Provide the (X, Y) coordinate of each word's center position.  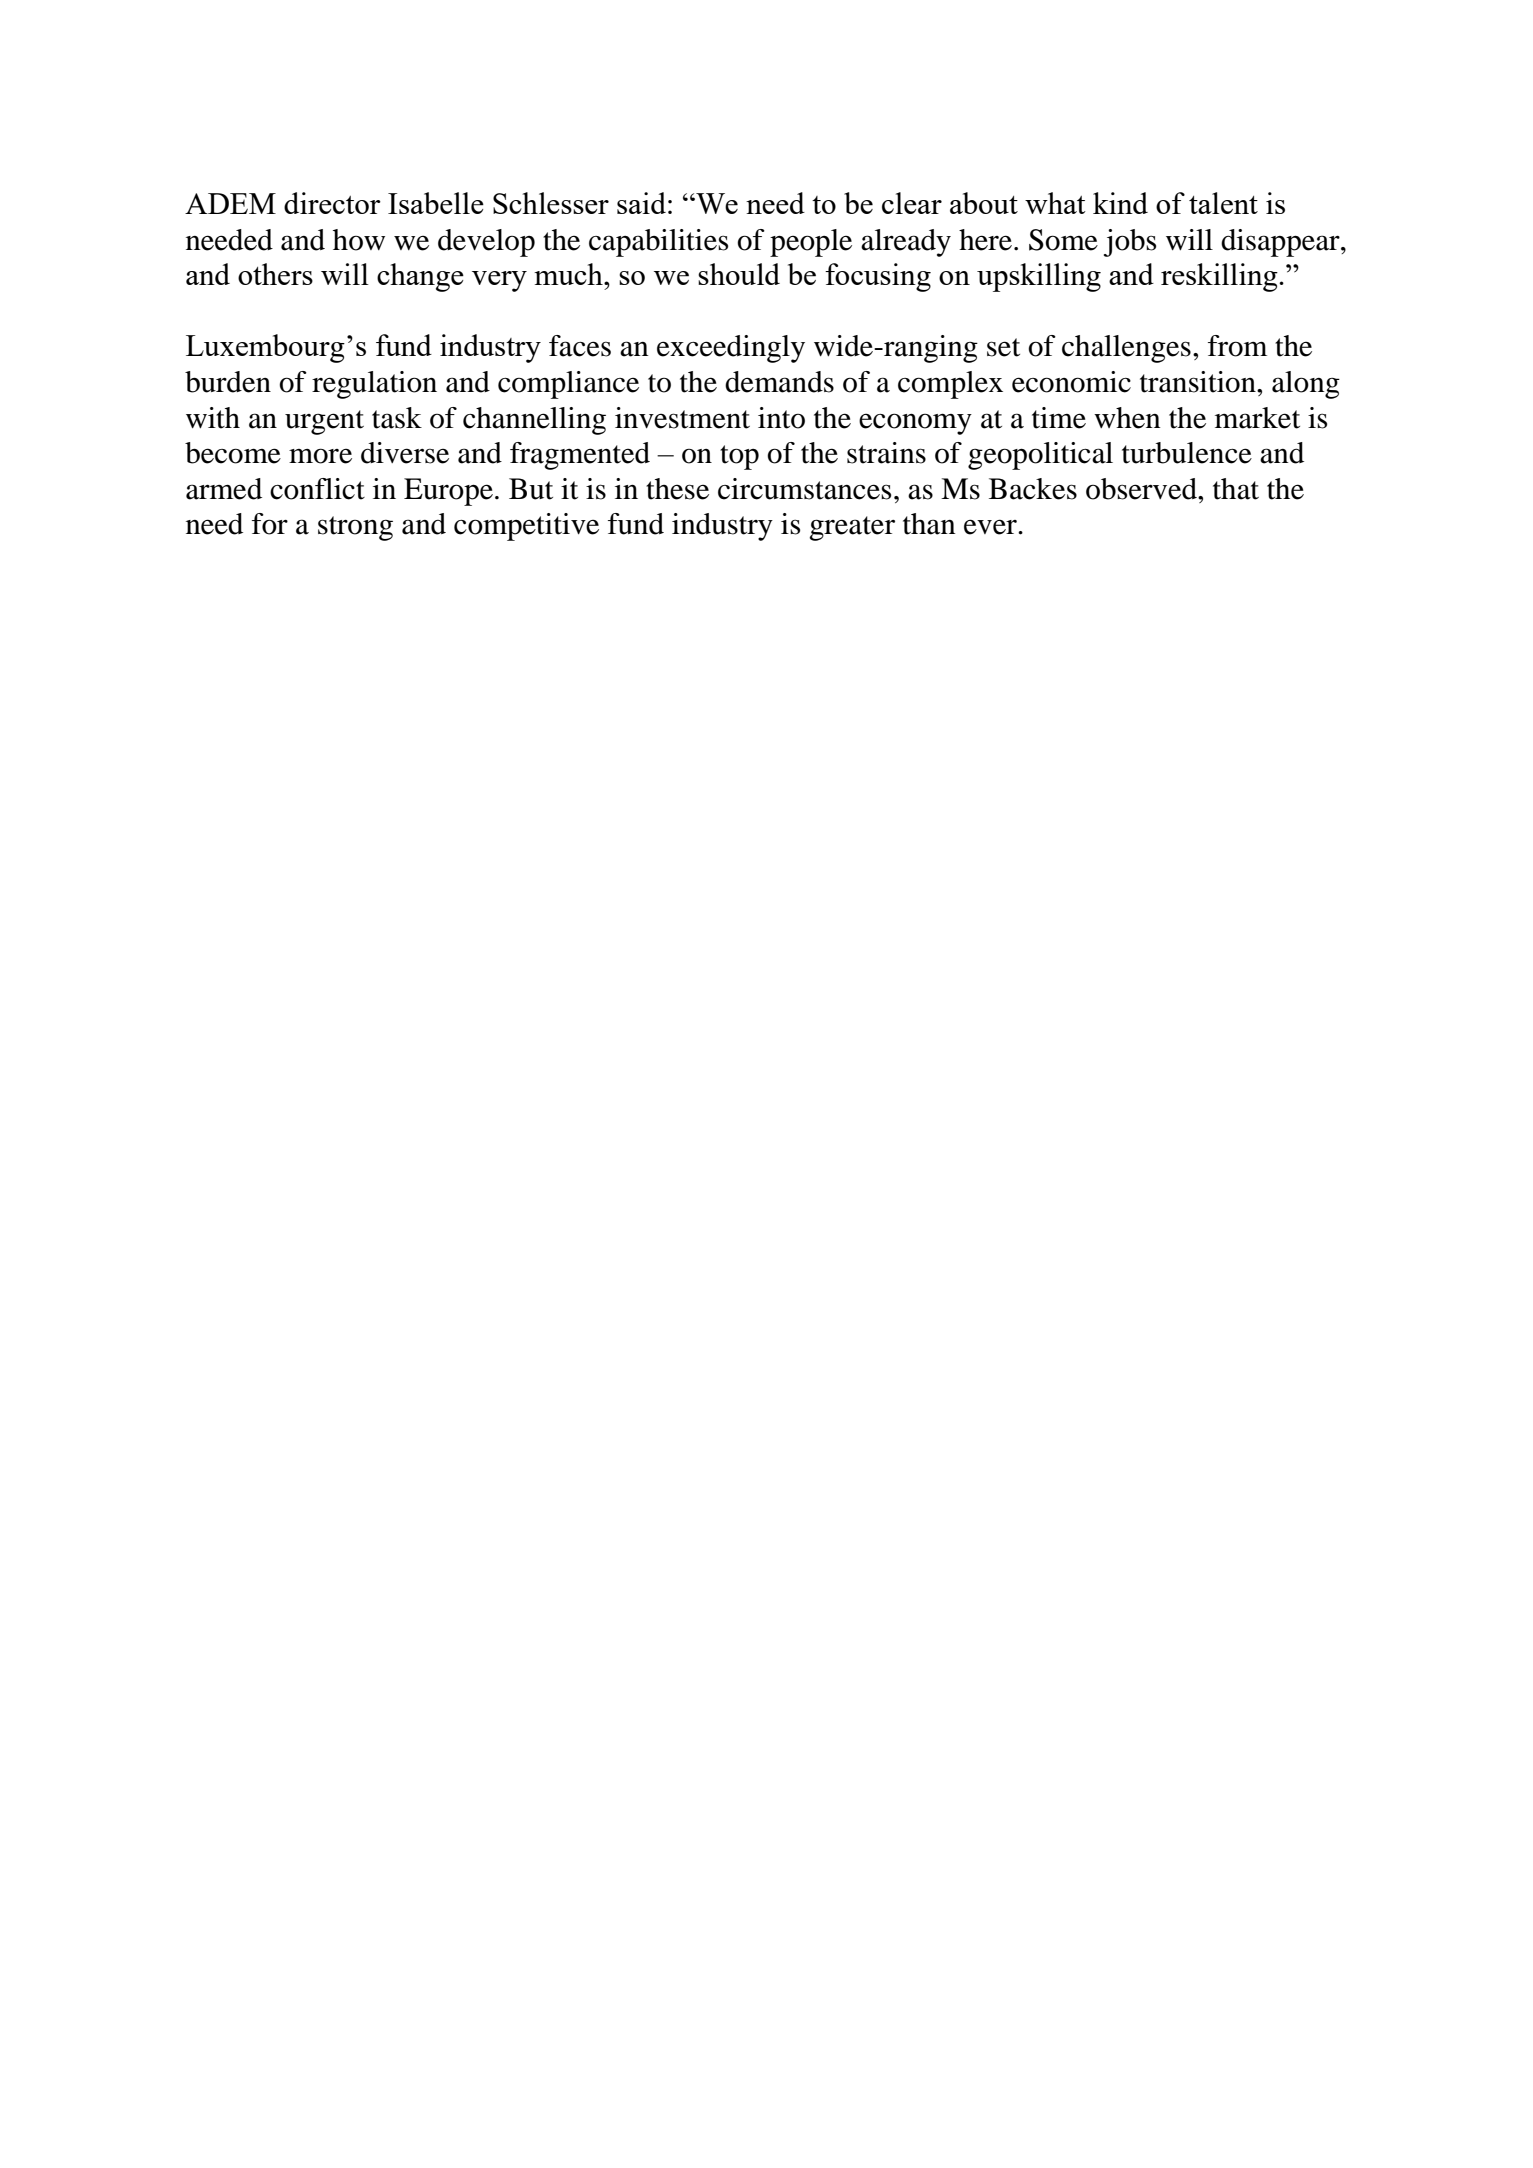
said (641, 203)
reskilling (1220, 277)
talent (1223, 203)
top (739, 457)
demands (779, 382)
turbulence (1187, 453)
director (332, 203)
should (739, 274)
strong (355, 528)
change (420, 277)
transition (1199, 382)
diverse (405, 453)
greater (852, 528)
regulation (374, 385)
